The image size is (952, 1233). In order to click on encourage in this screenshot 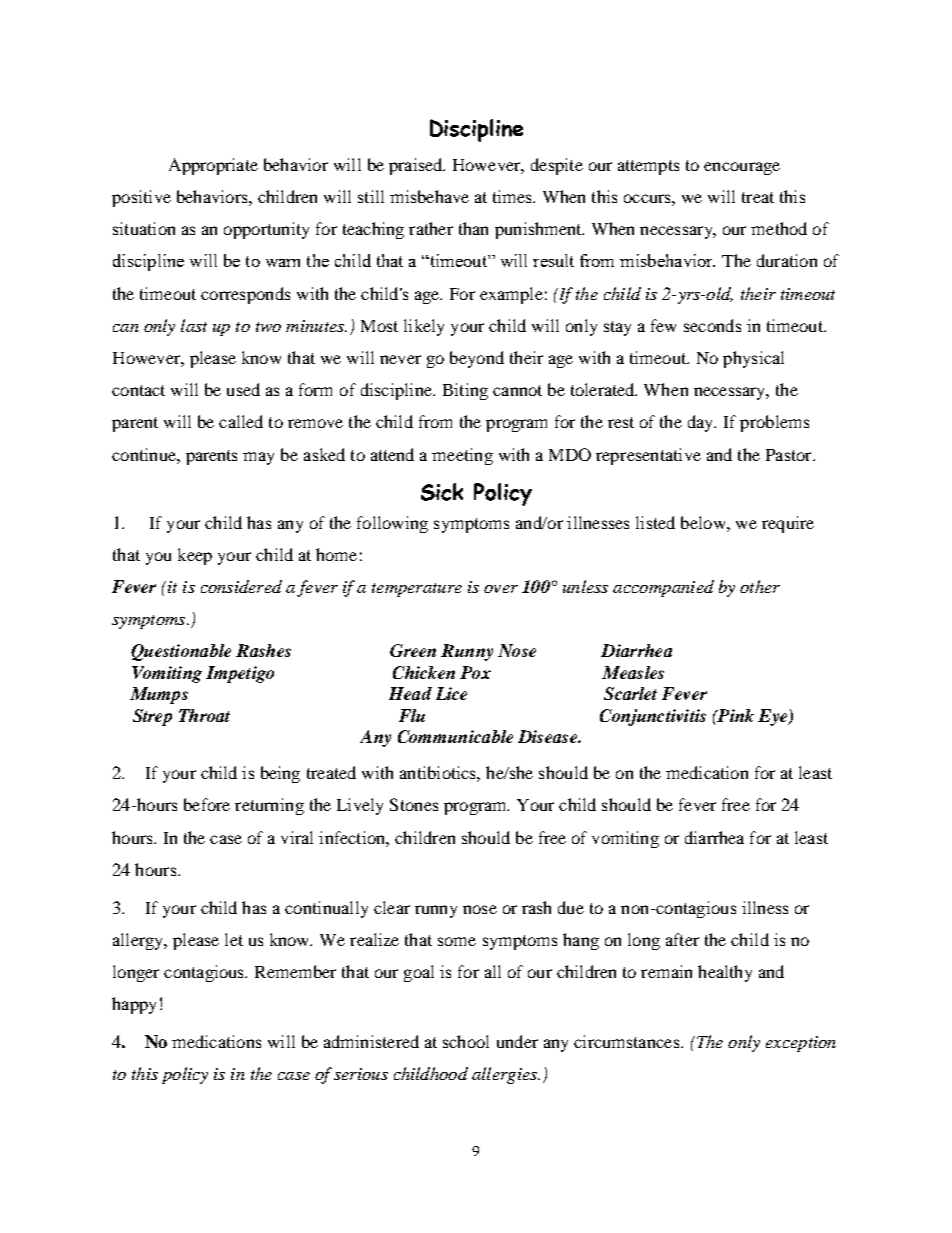, I will do `click(742, 168)`.
